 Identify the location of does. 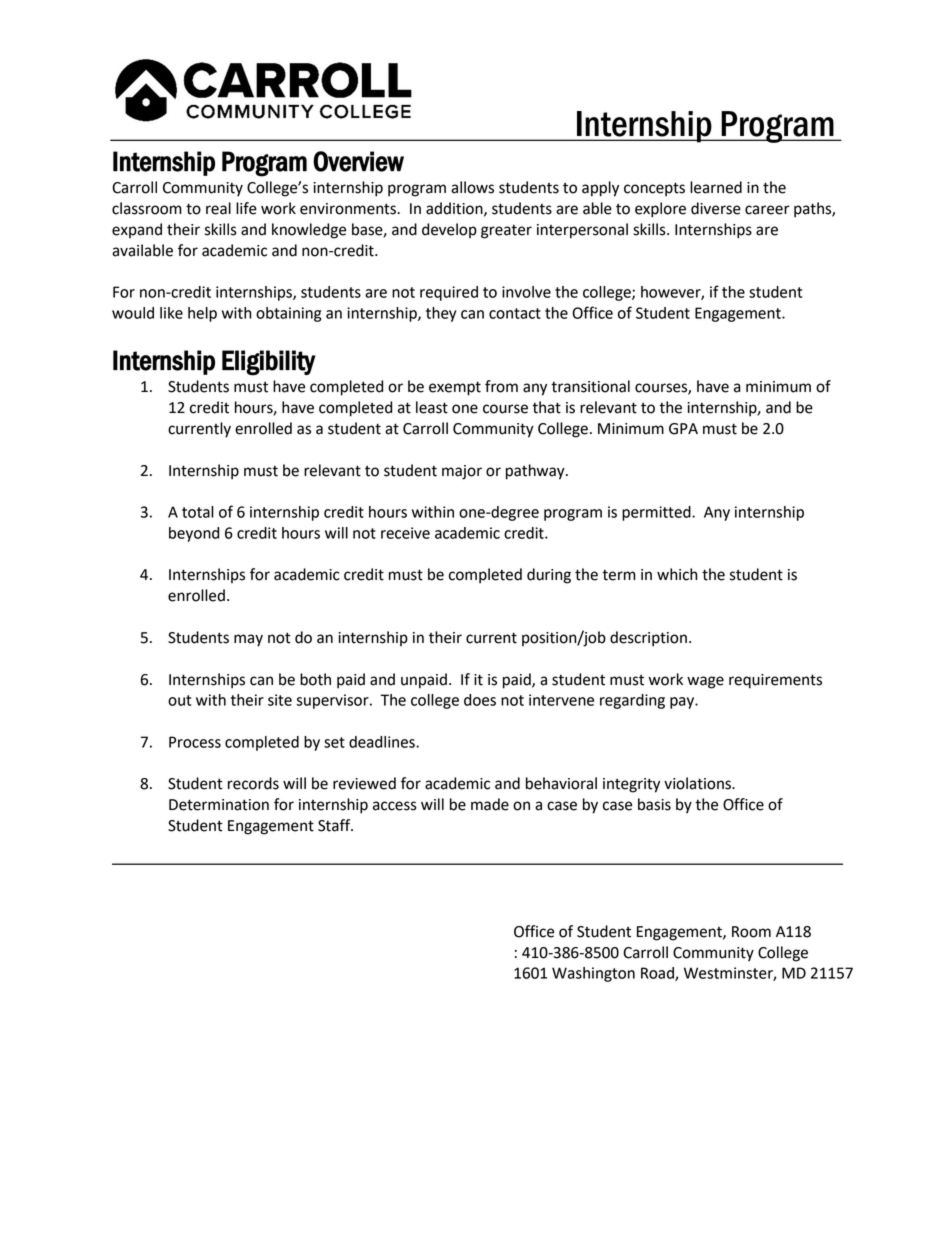
(480, 700).
